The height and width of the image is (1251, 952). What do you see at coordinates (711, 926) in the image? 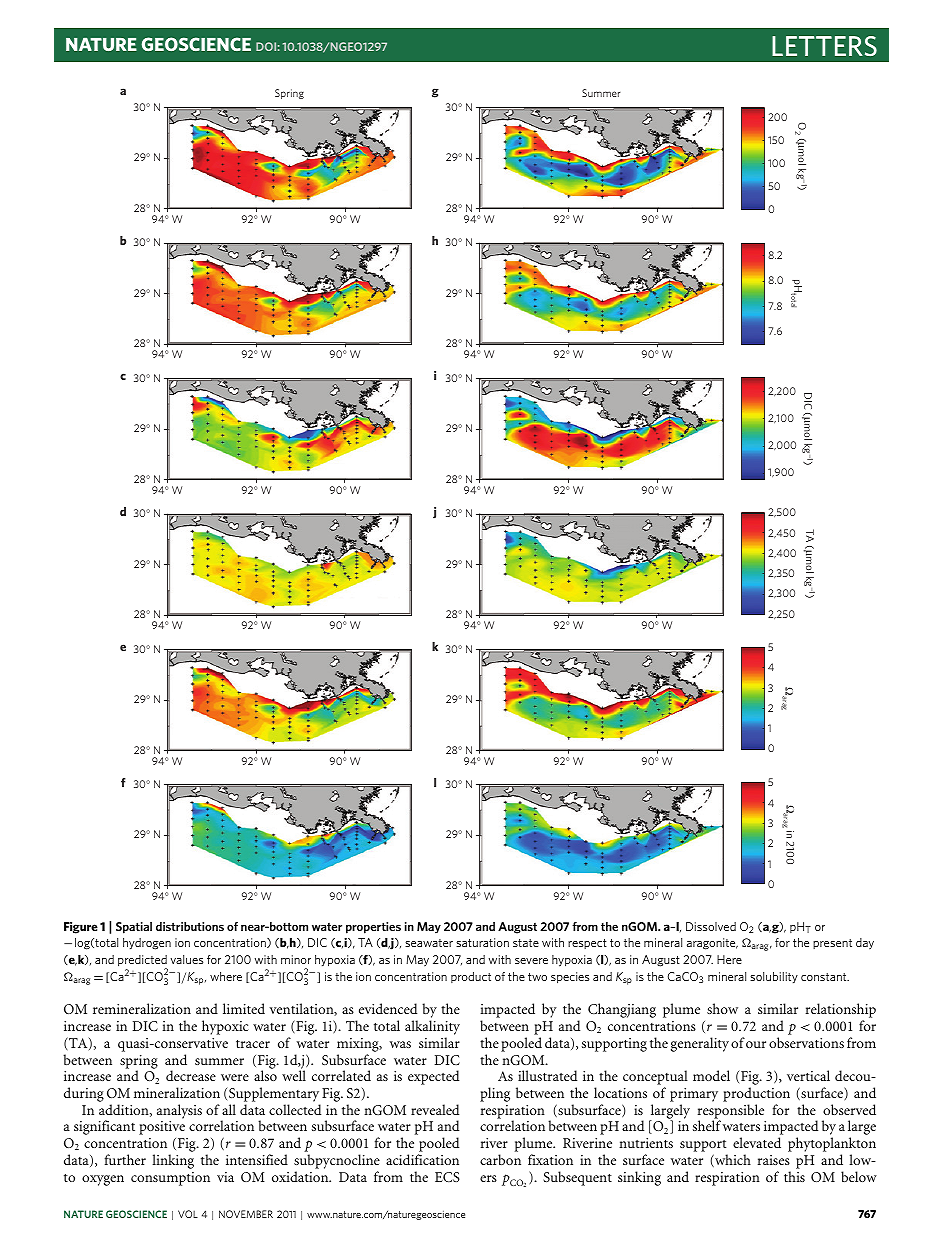
I see `Dissolved` at bounding box center [711, 926].
